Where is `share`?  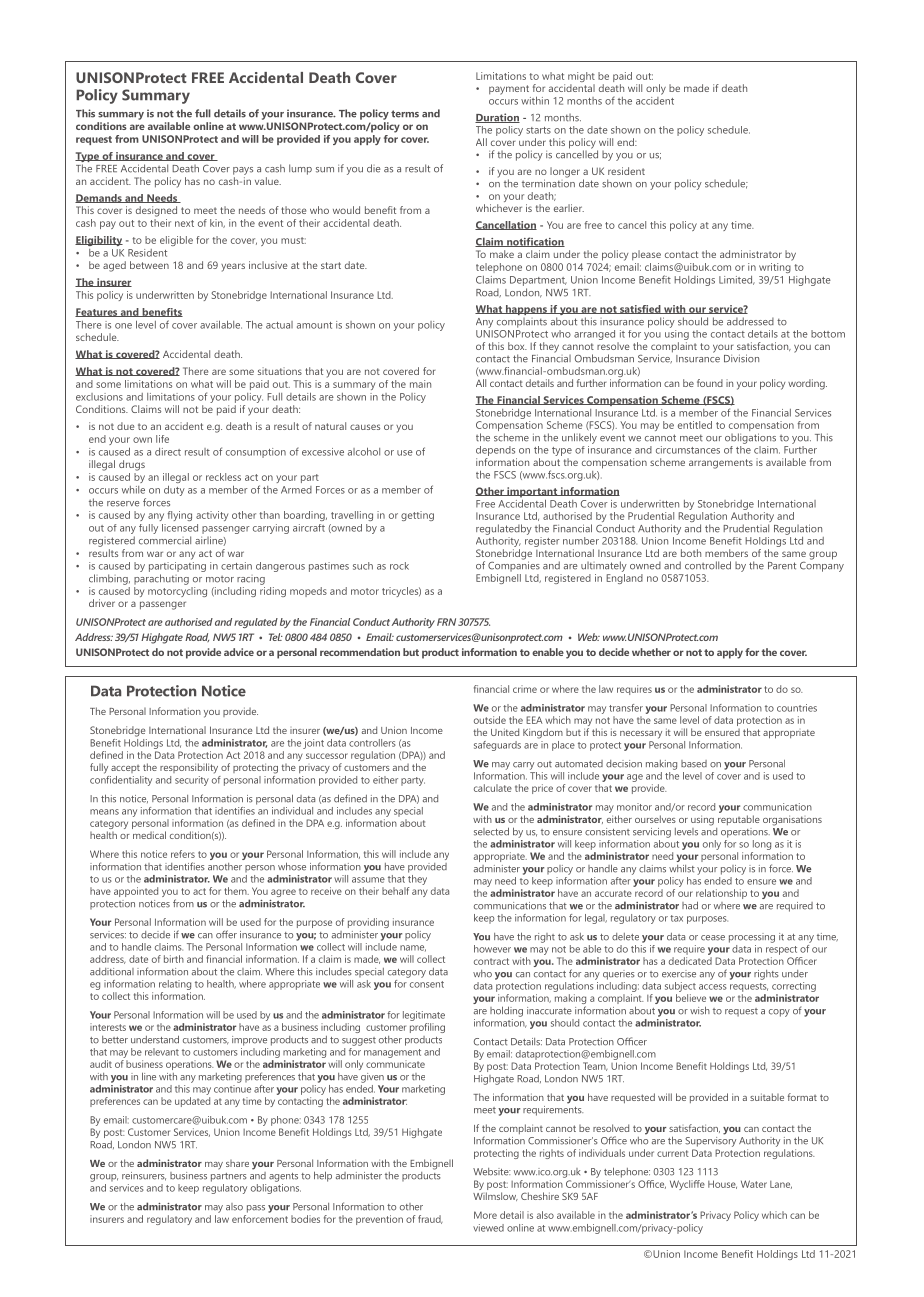
share is located at coordinates (237, 1163).
